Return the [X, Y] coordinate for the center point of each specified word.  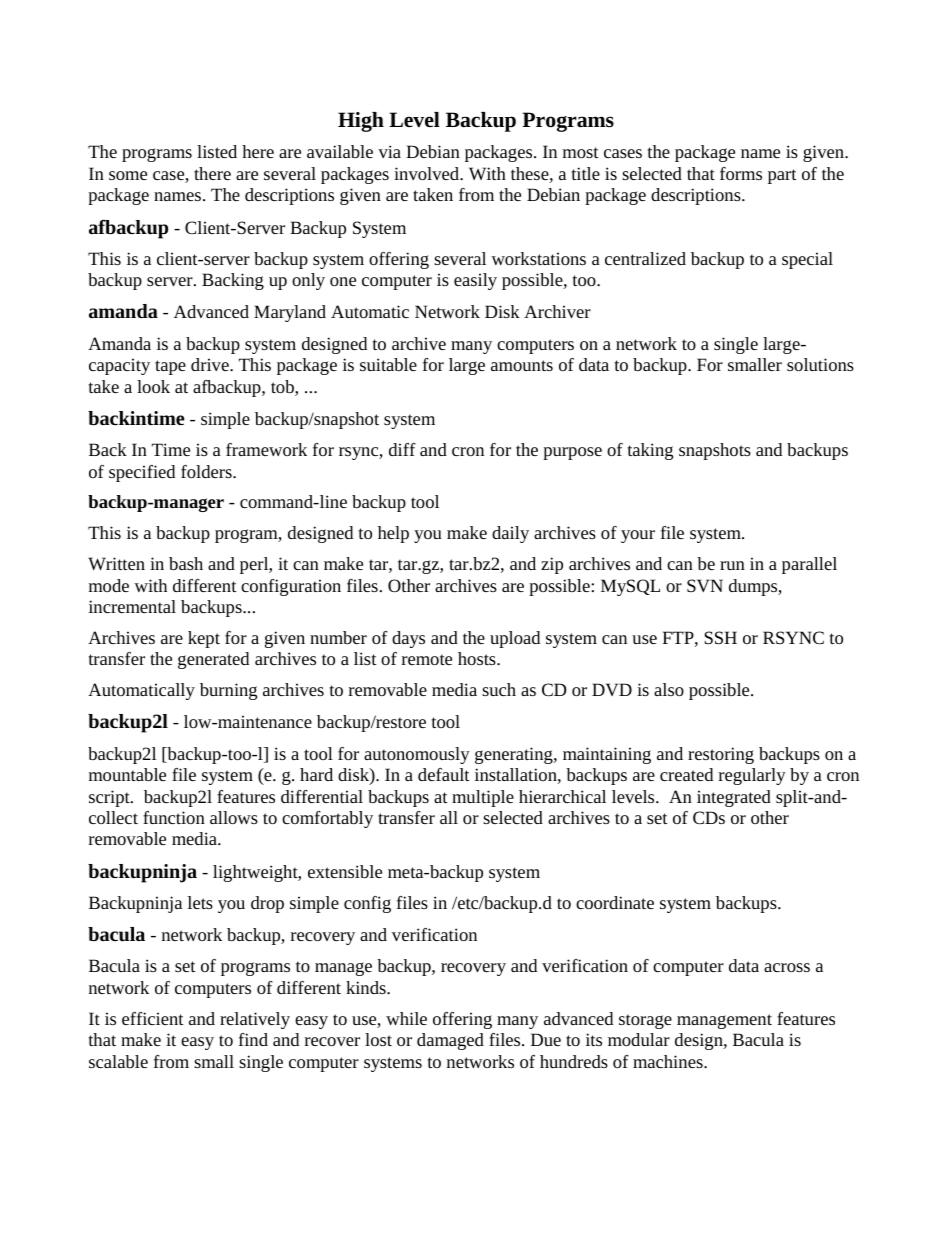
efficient [153, 1018]
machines [669, 1061]
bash [186, 563]
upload [515, 639]
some [128, 175]
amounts [522, 365]
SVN [705, 585]
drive [211, 364]
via [389, 151]
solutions [820, 364]
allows [234, 817]
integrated [734, 798]
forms [741, 173]
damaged [450, 1041]
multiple [483, 798]
